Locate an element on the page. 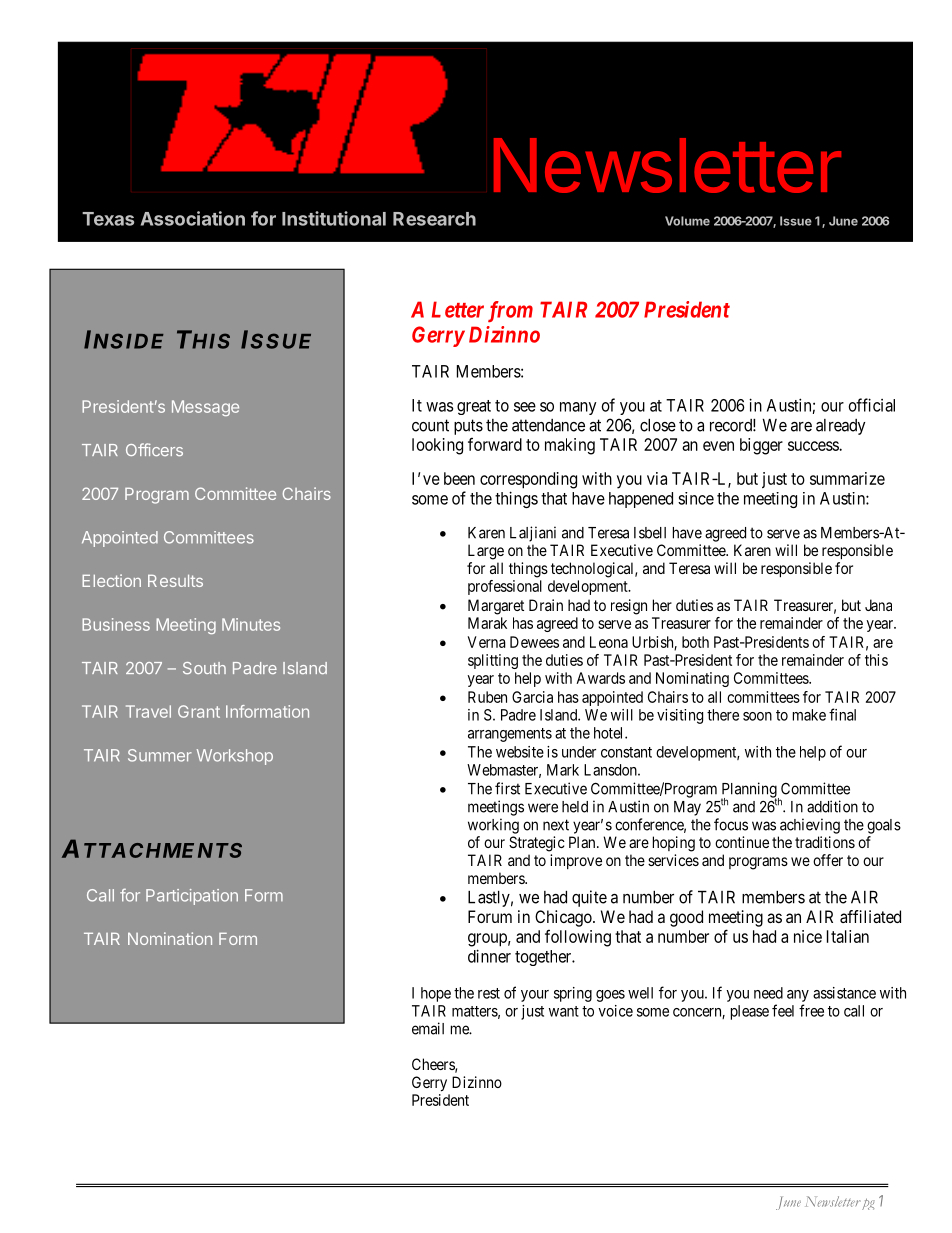 The width and height of the page is (952, 1233). Association is located at coordinates (193, 218).
